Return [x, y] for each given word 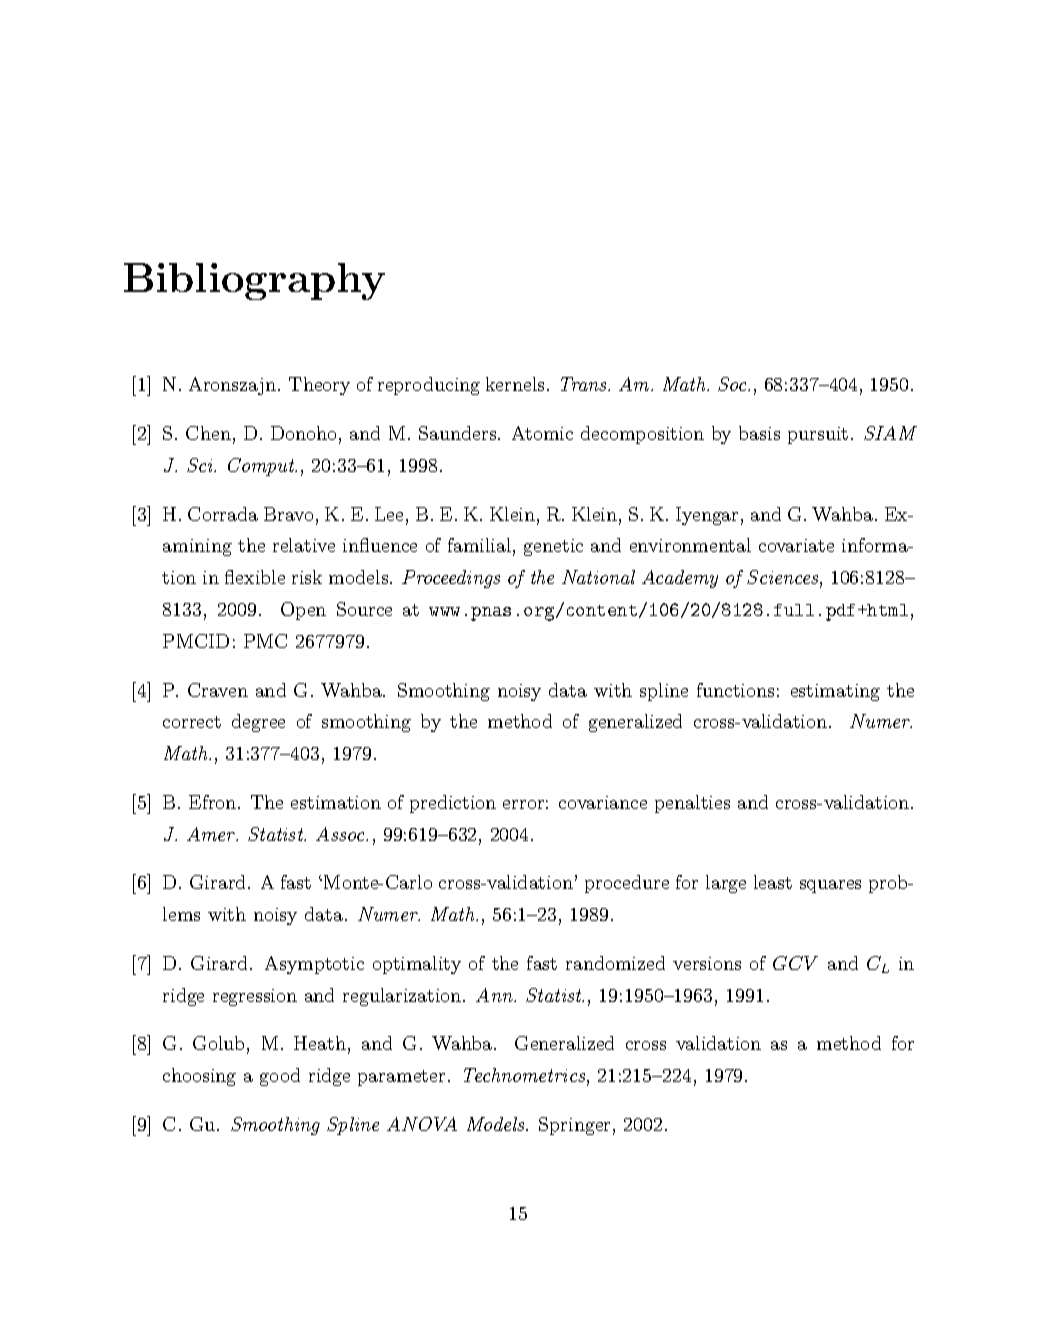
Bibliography [254, 281]
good [280, 1077]
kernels [515, 384]
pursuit [818, 435]
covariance [603, 802]
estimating [835, 692]
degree [258, 723]
